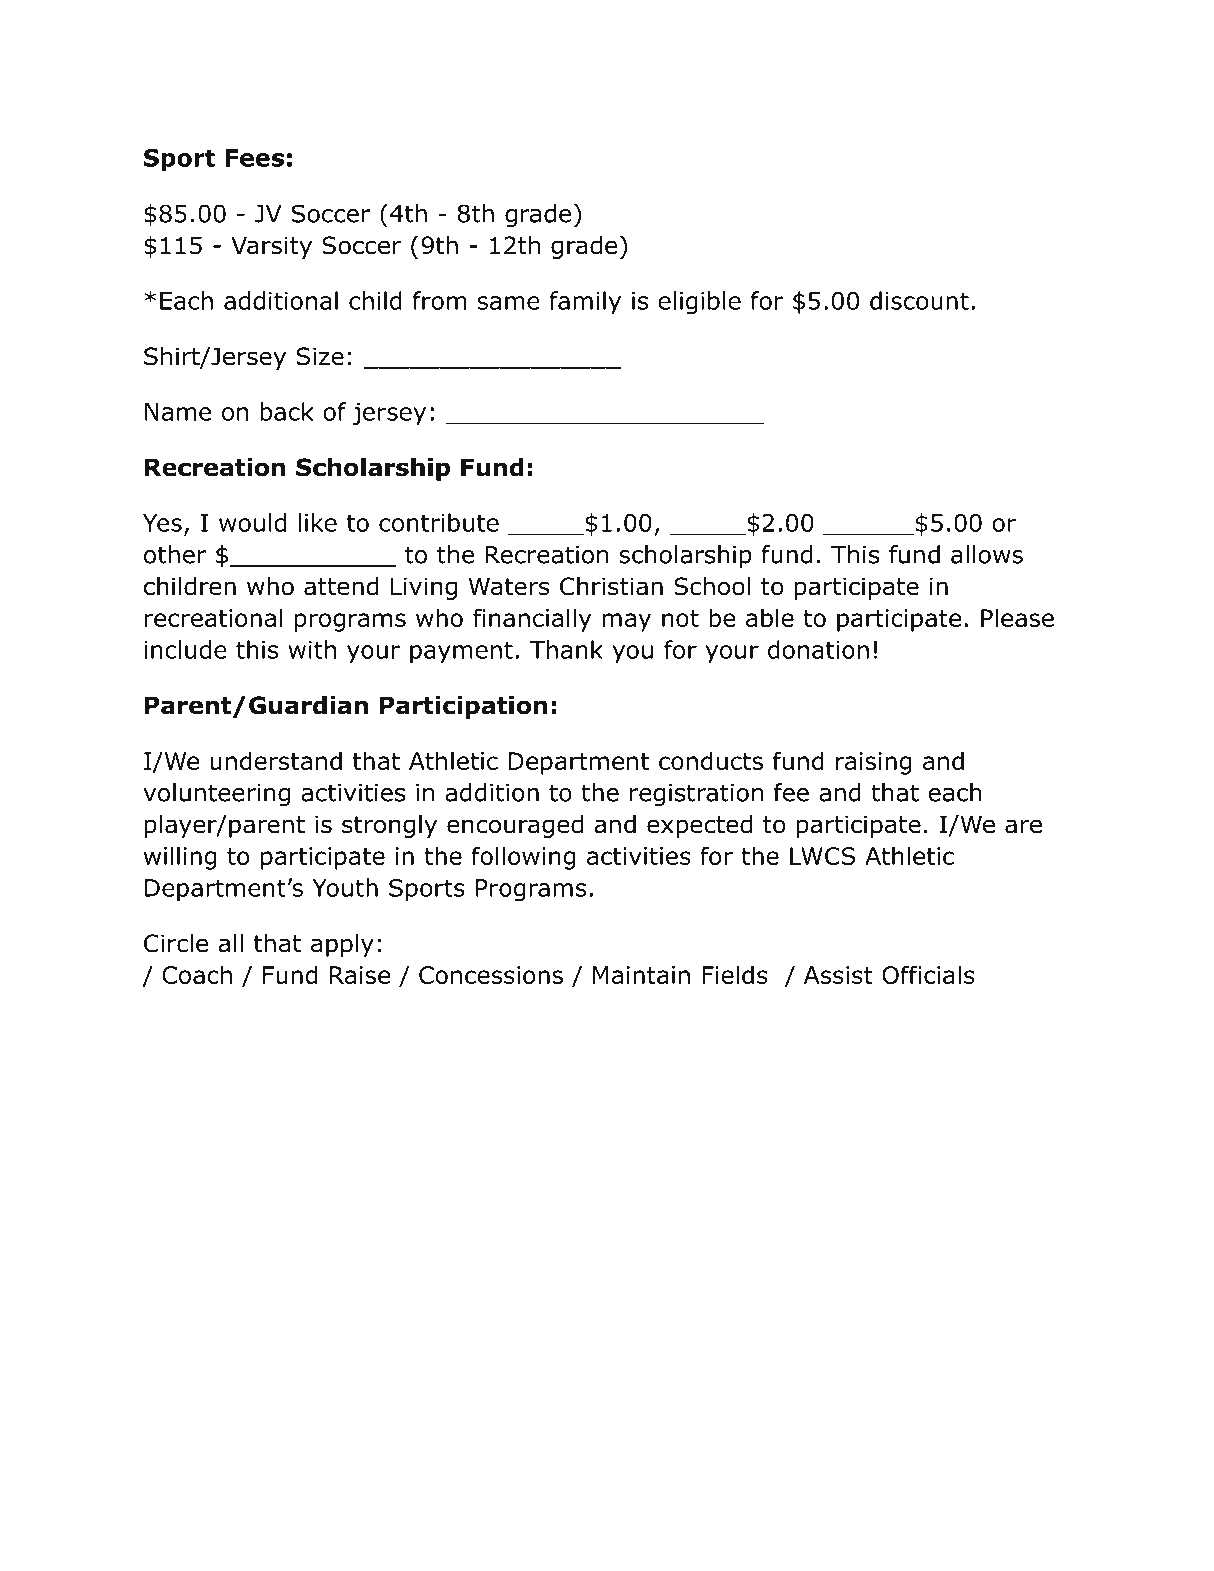  Describe the element at coordinates (928, 974) in the image. I see `Officials` at that location.
